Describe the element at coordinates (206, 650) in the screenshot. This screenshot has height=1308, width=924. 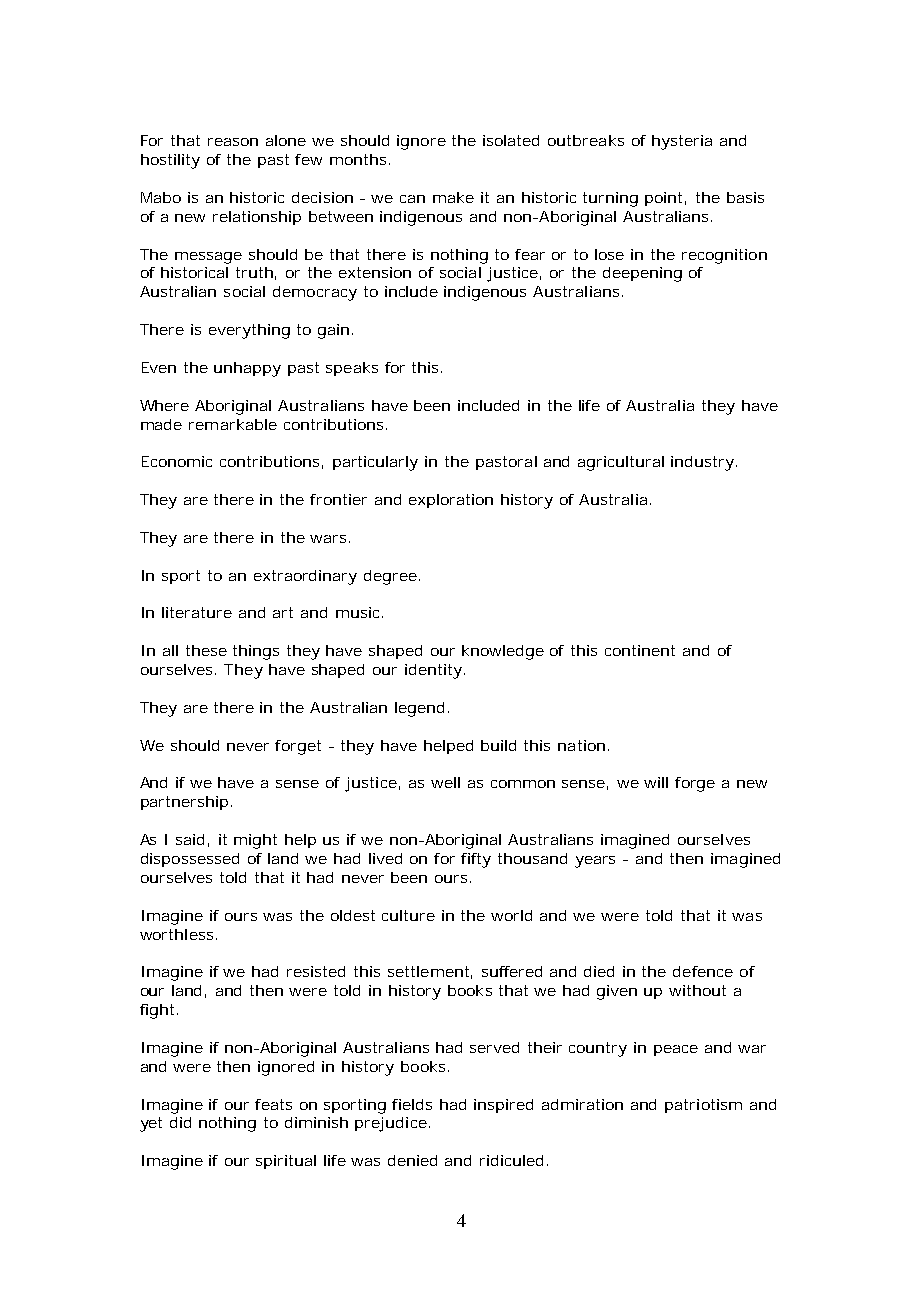
I see `these` at that location.
